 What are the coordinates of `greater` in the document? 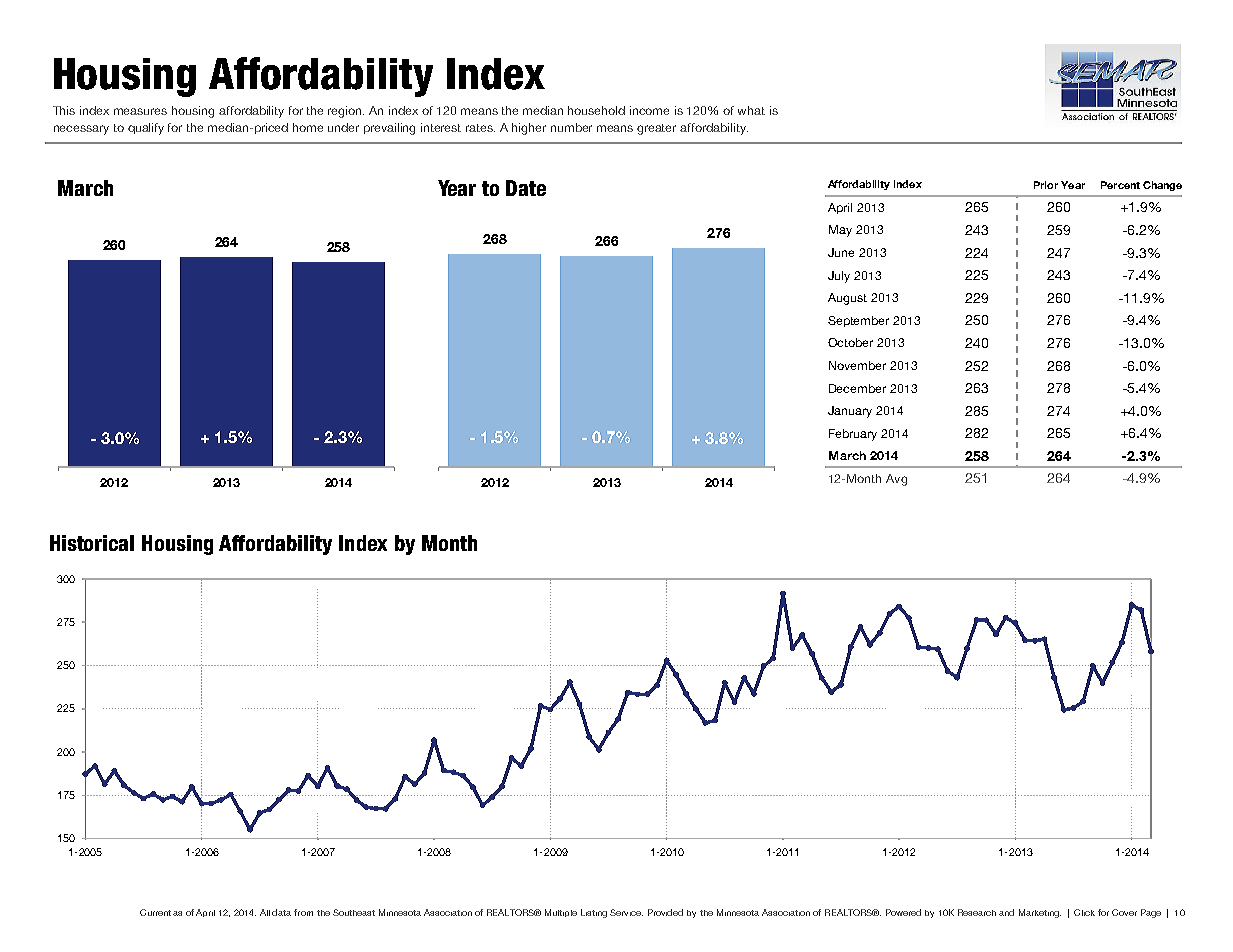 It's located at (656, 129).
